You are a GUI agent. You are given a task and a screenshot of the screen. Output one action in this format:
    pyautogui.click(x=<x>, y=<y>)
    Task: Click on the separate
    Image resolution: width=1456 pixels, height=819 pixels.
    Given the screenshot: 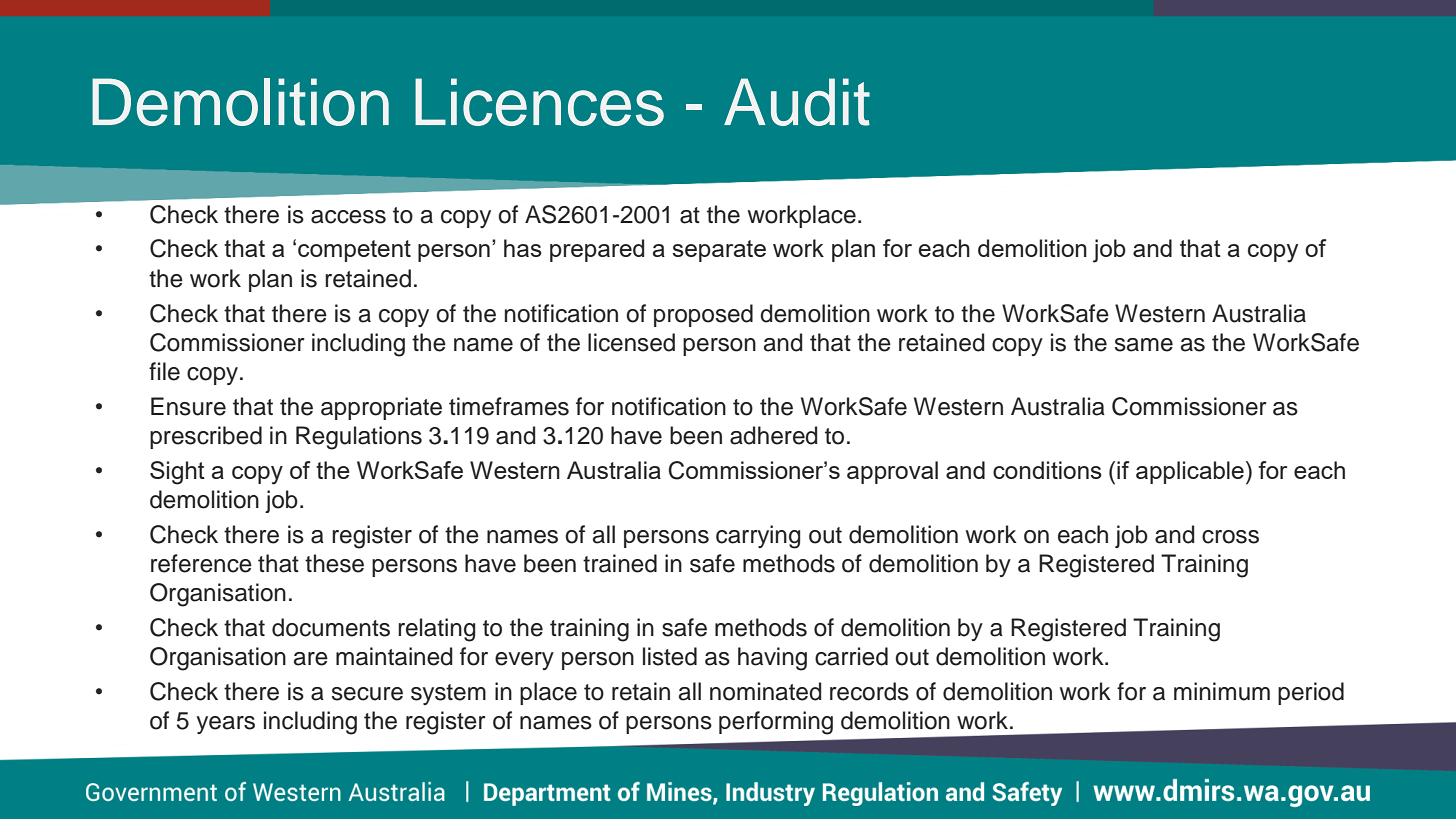 What is the action you would take?
    pyautogui.click(x=719, y=251)
